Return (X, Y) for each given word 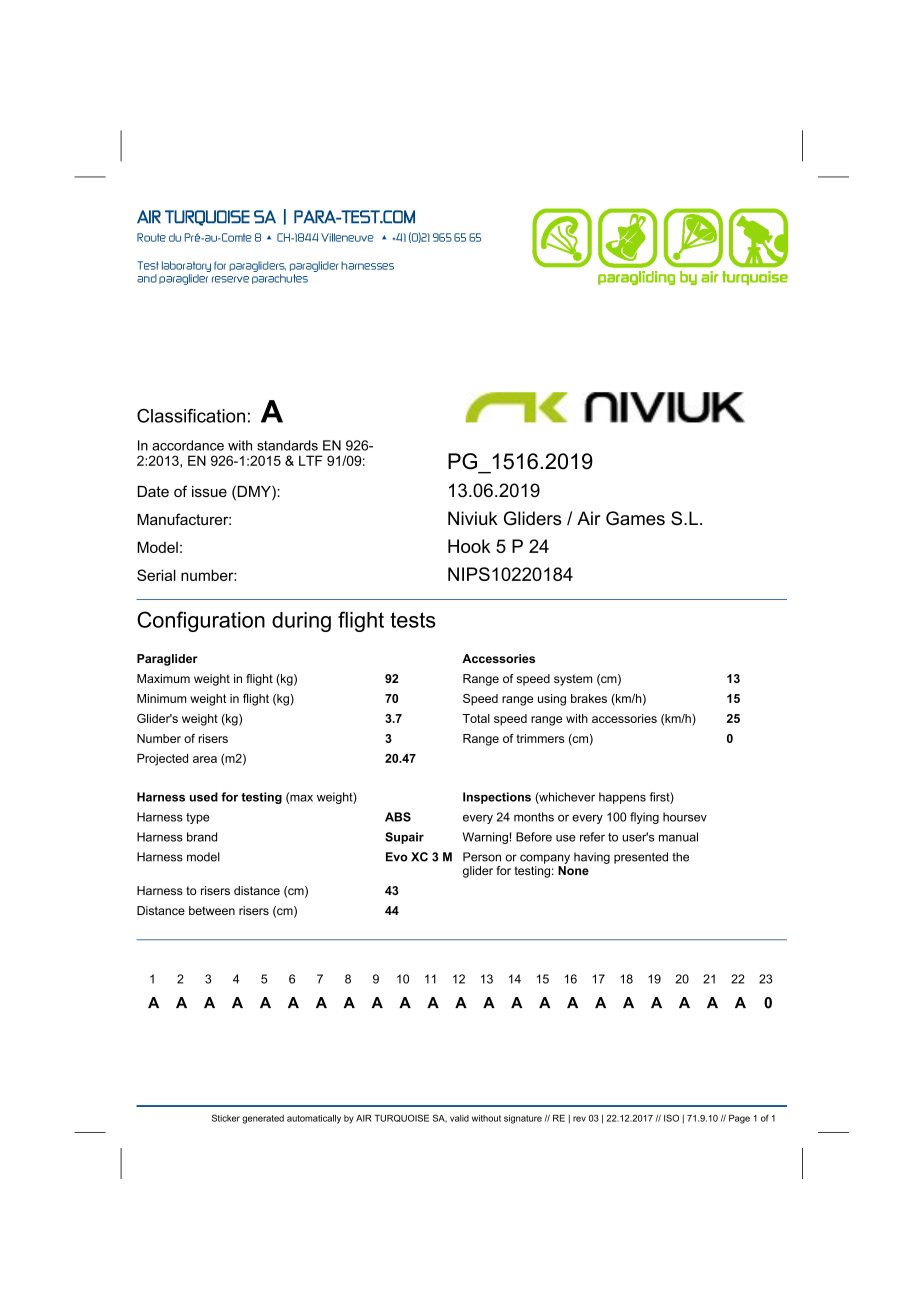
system (573, 680)
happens (622, 798)
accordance (188, 445)
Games (635, 518)
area (205, 759)
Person (482, 857)
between (212, 910)
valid (459, 1118)
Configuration (201, 621)
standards (287, 445)
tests (413, 620)
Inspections (497, 798)
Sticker (226, 1118)
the (680, 857)
